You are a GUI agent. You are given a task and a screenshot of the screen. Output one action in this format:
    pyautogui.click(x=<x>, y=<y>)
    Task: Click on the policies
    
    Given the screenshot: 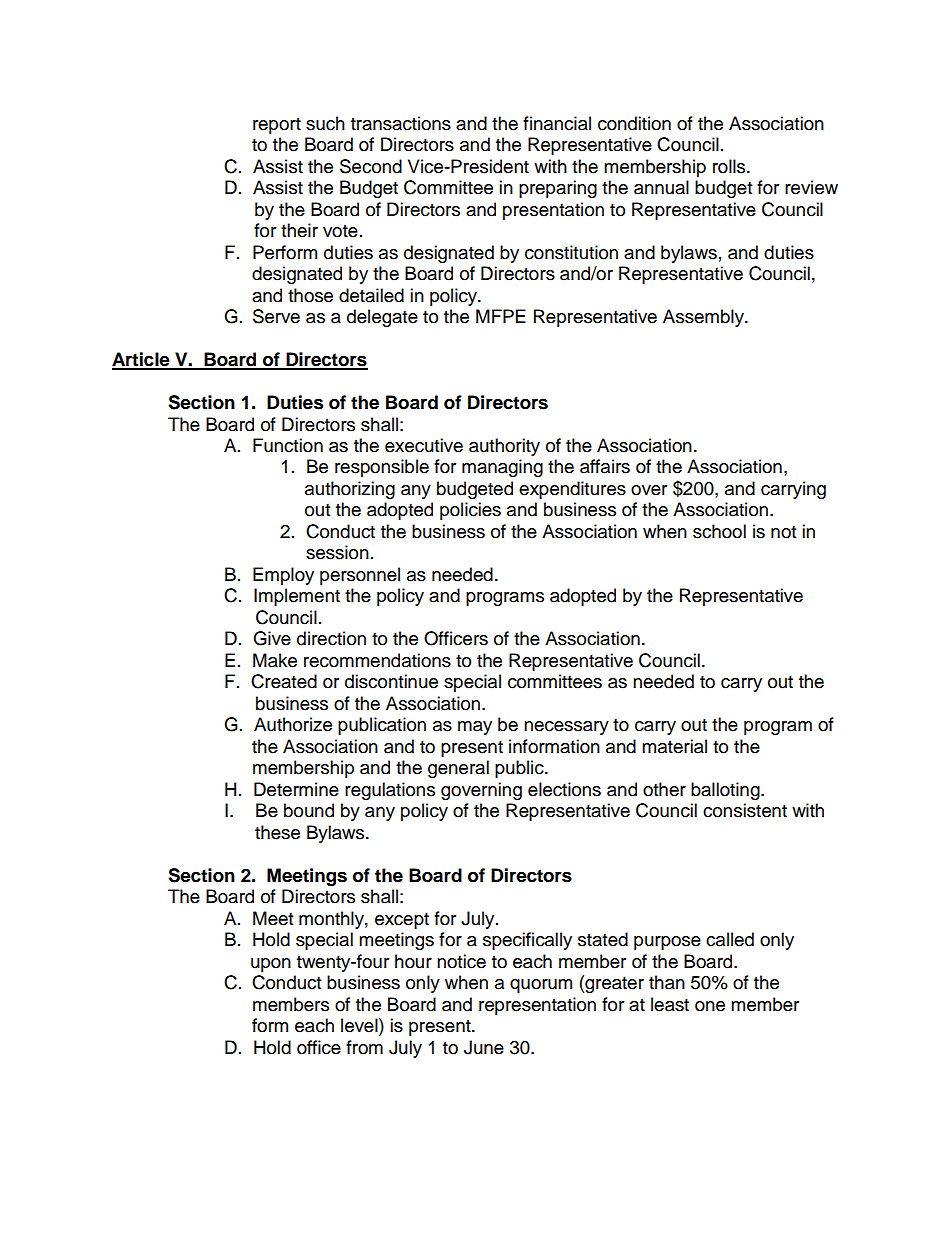 What is the action you would take?
    pyautogui.click(x=470, y=511)
